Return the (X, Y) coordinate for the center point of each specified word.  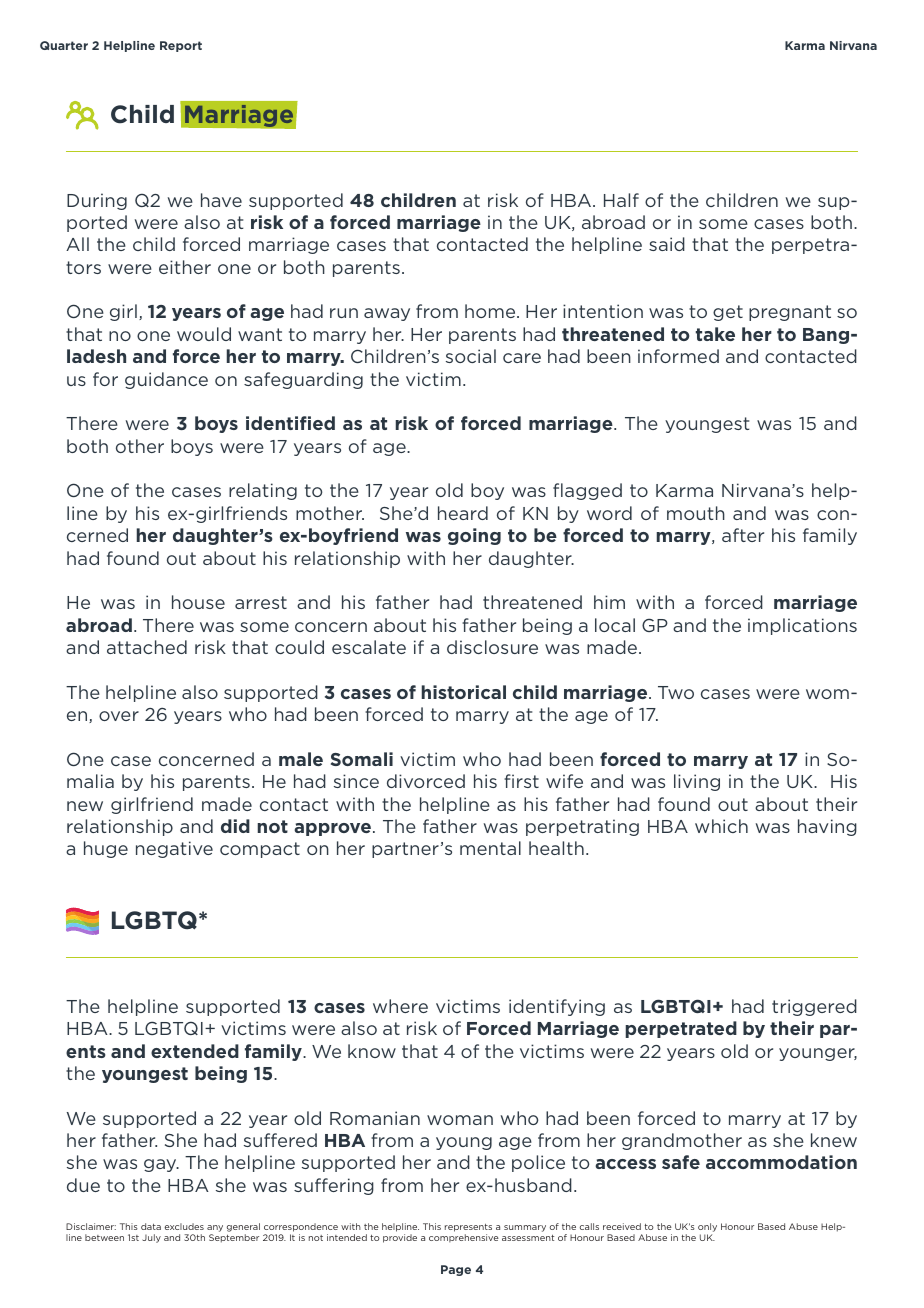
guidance (166, 380)
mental (490, 848)
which (721, 826)
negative (174, 849)
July (151, 1238)
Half (621, 200)
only (707, 1229)
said (667, 244)
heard (463, 513)
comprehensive (464, 1238)
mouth (696, 513)
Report (181, 46)
